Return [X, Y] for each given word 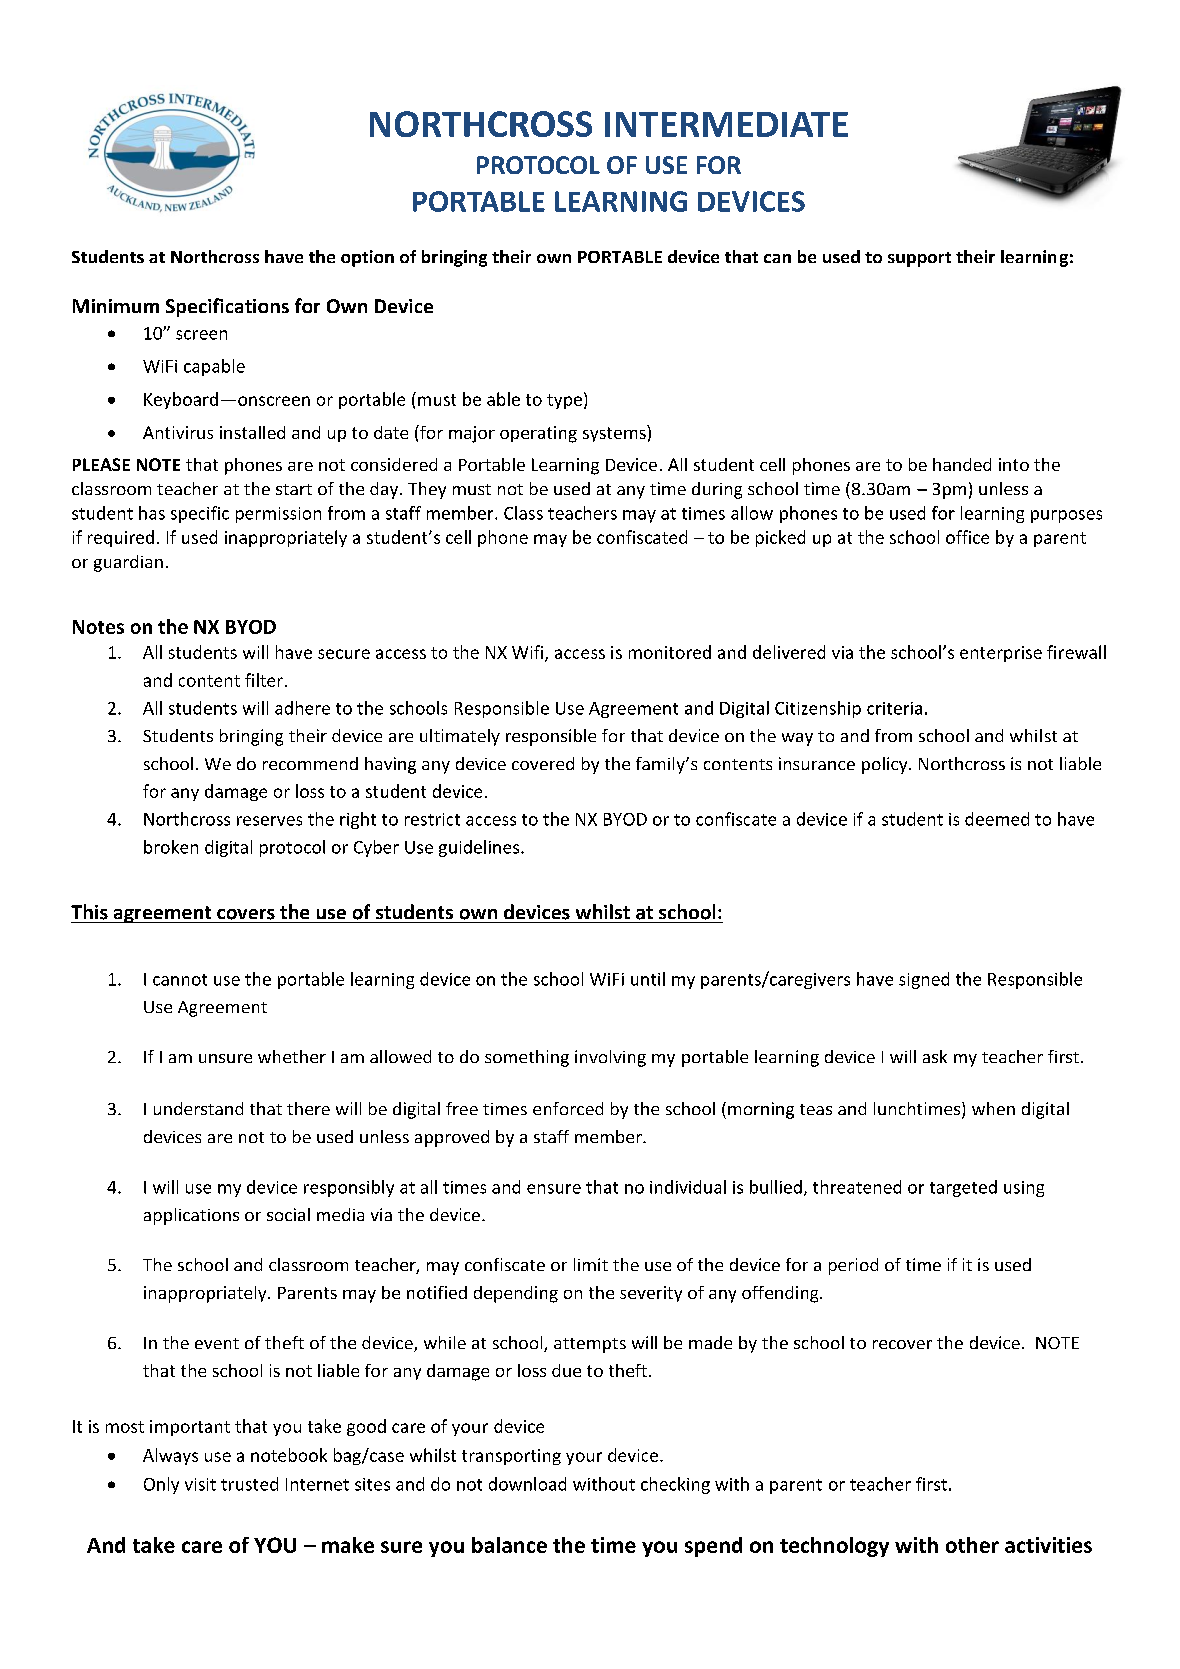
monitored [670, 652]
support [919, 259]
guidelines [480, 848]
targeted [963, 1188]
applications [191, 1216]
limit [591, 1264]
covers [246, 914]
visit [200, 1484]
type [564, 401]
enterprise [1001, 654]
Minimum [116, 306]
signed [924, 980]
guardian [128, 563]
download [527, 1484]
